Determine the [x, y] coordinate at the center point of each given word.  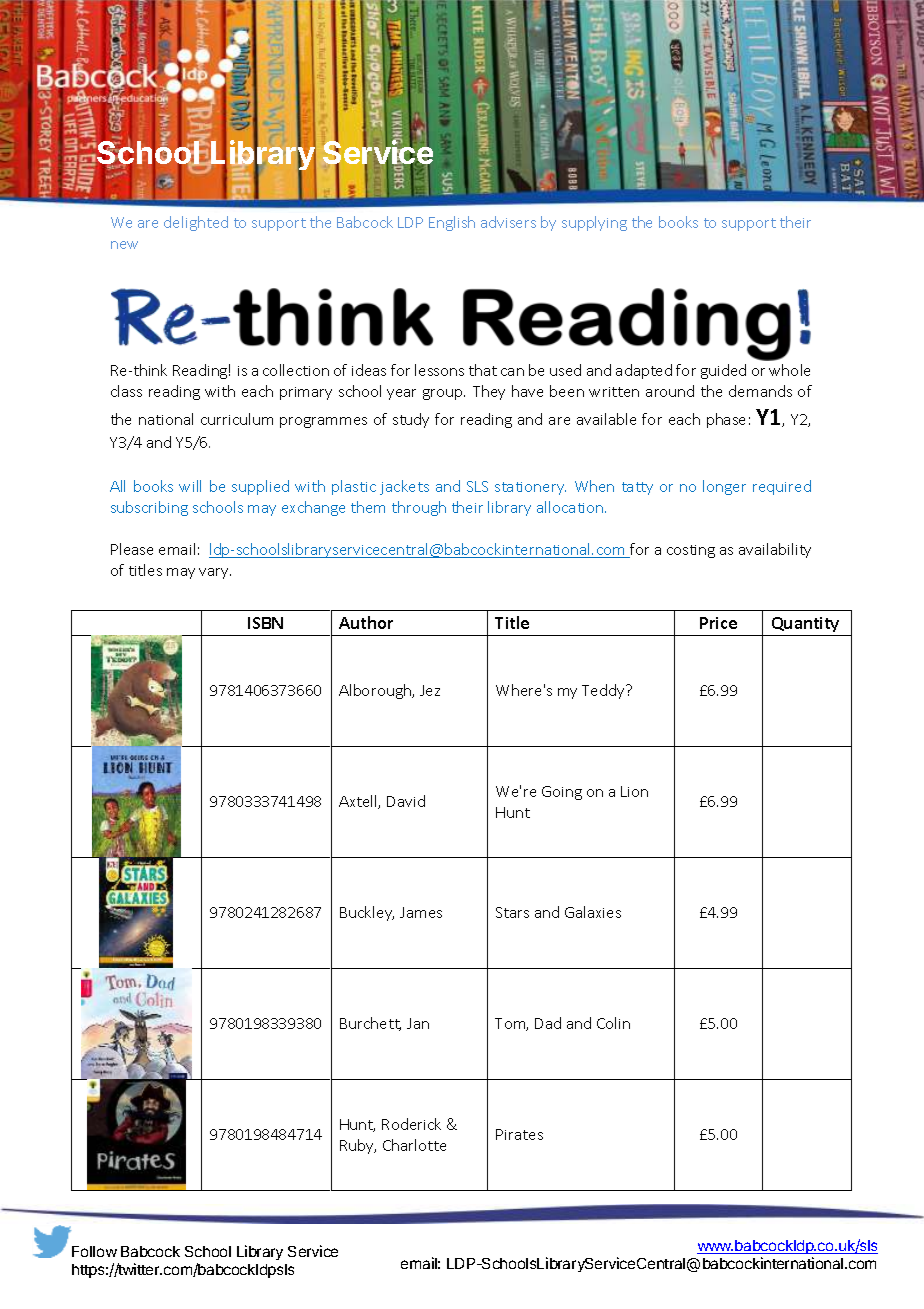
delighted [196, 223]
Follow [94, 1251]
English [452, 223]
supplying [594, 223]
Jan [418, 1023]
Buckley [367, 913]
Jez [430, 690]
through [419, 508]
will [190, 486]
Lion [634, 791]
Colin [613, 1023]
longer [724, 487]
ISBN [265, 623]
